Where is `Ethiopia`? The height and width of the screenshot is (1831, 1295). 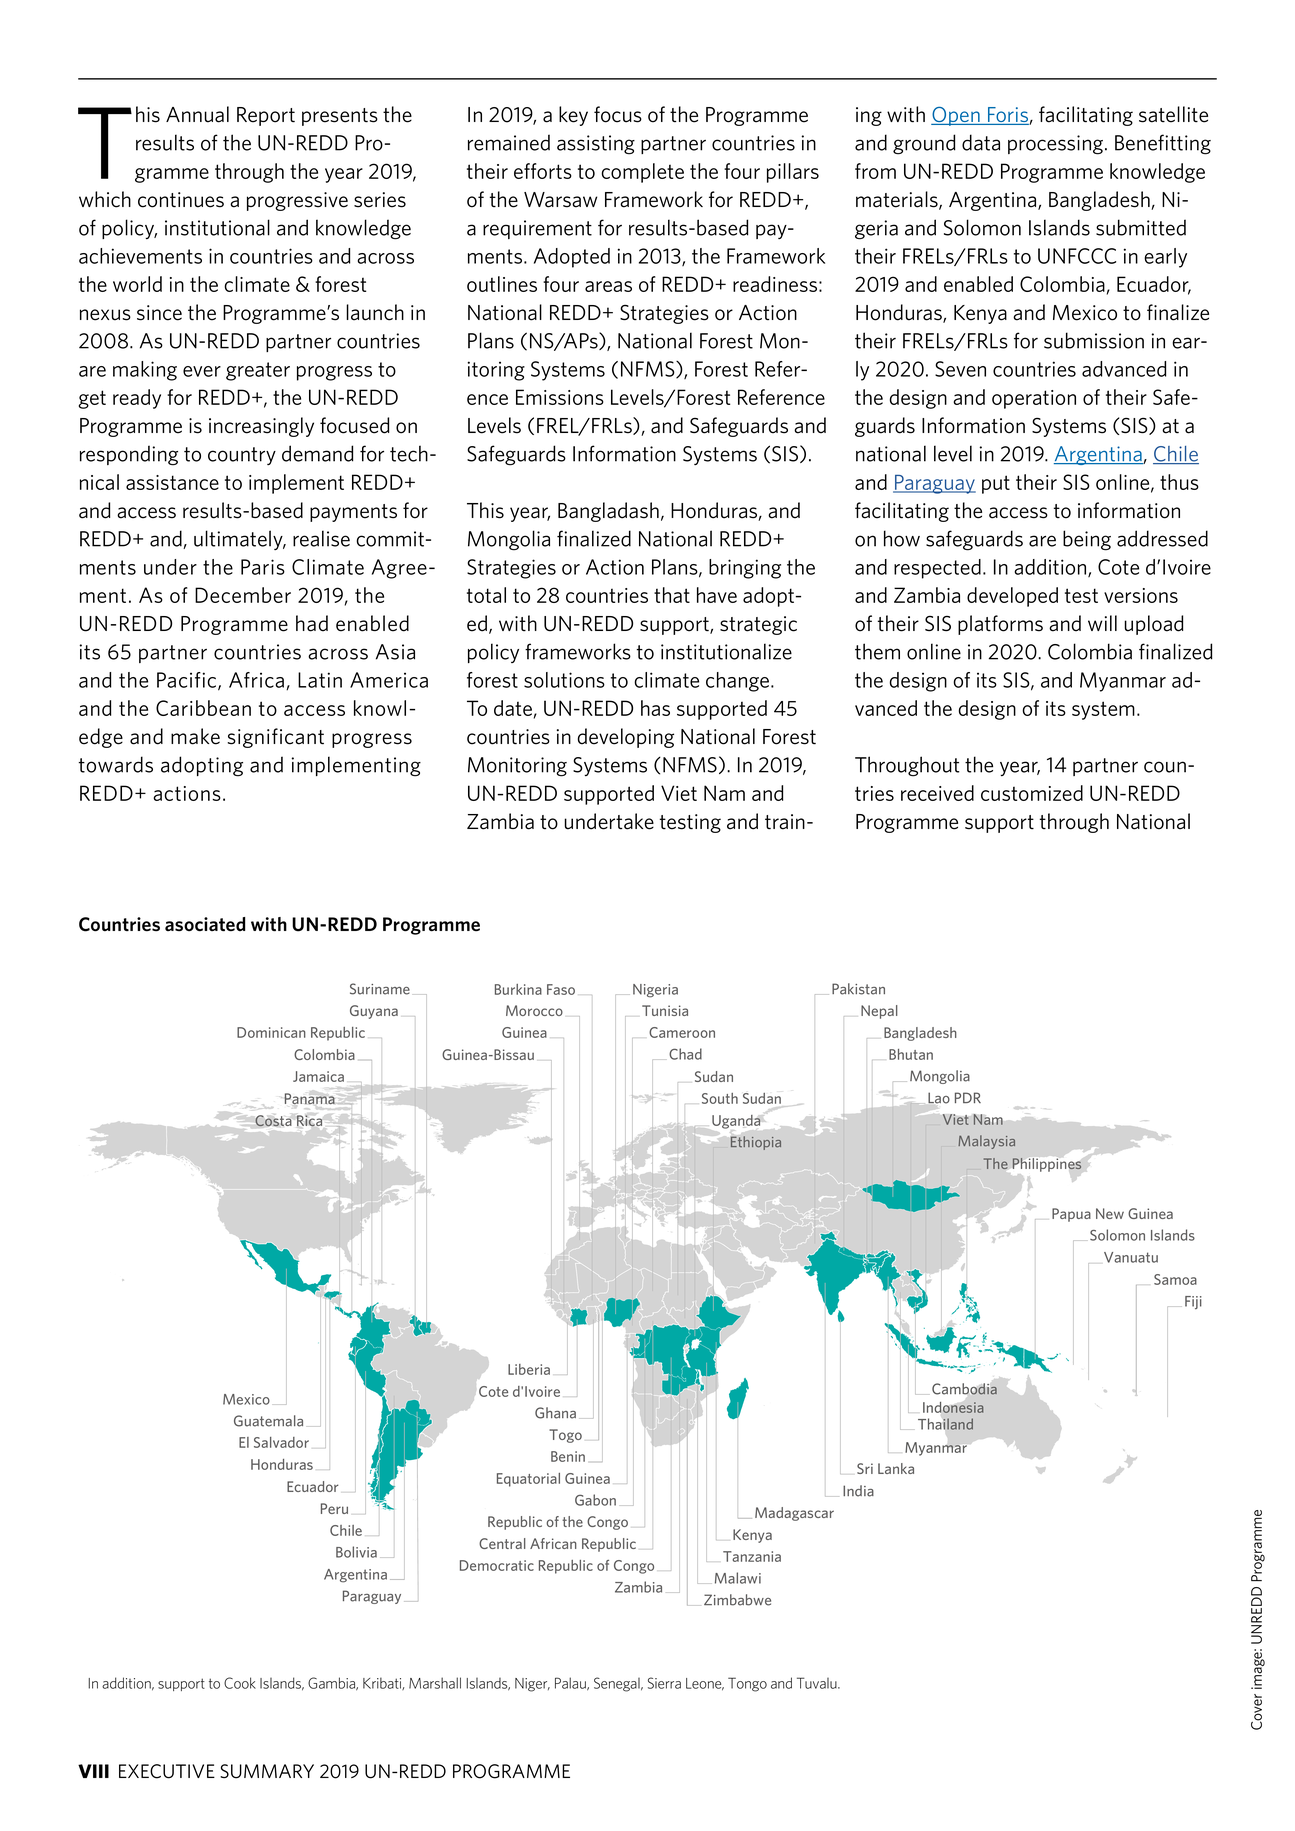
Ethiopia is located at coordinates (756, 1143).
